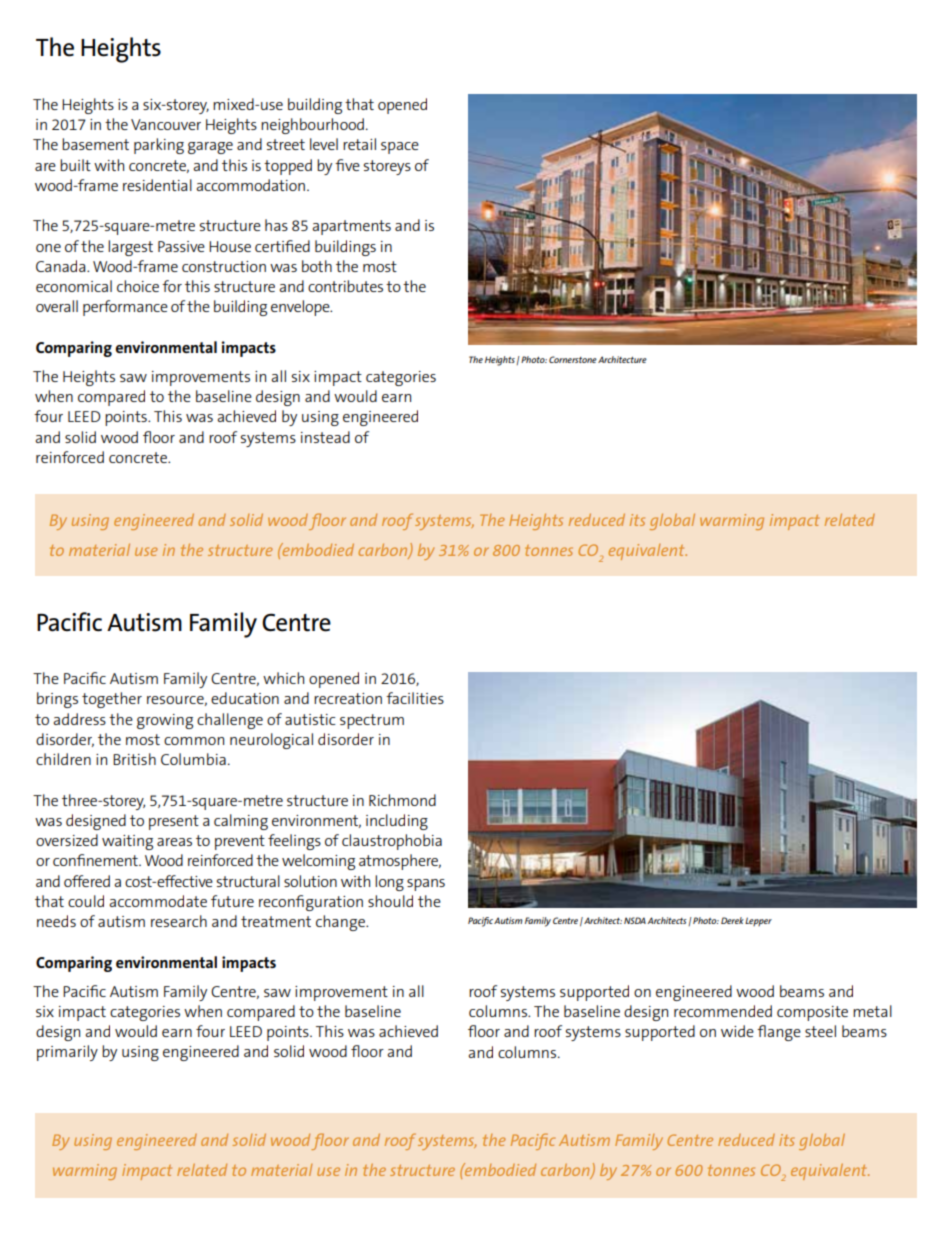  What do you see at coordinates (345, 286) in the screenshot?
I see `contributes` at bounding box center [345, 286].
